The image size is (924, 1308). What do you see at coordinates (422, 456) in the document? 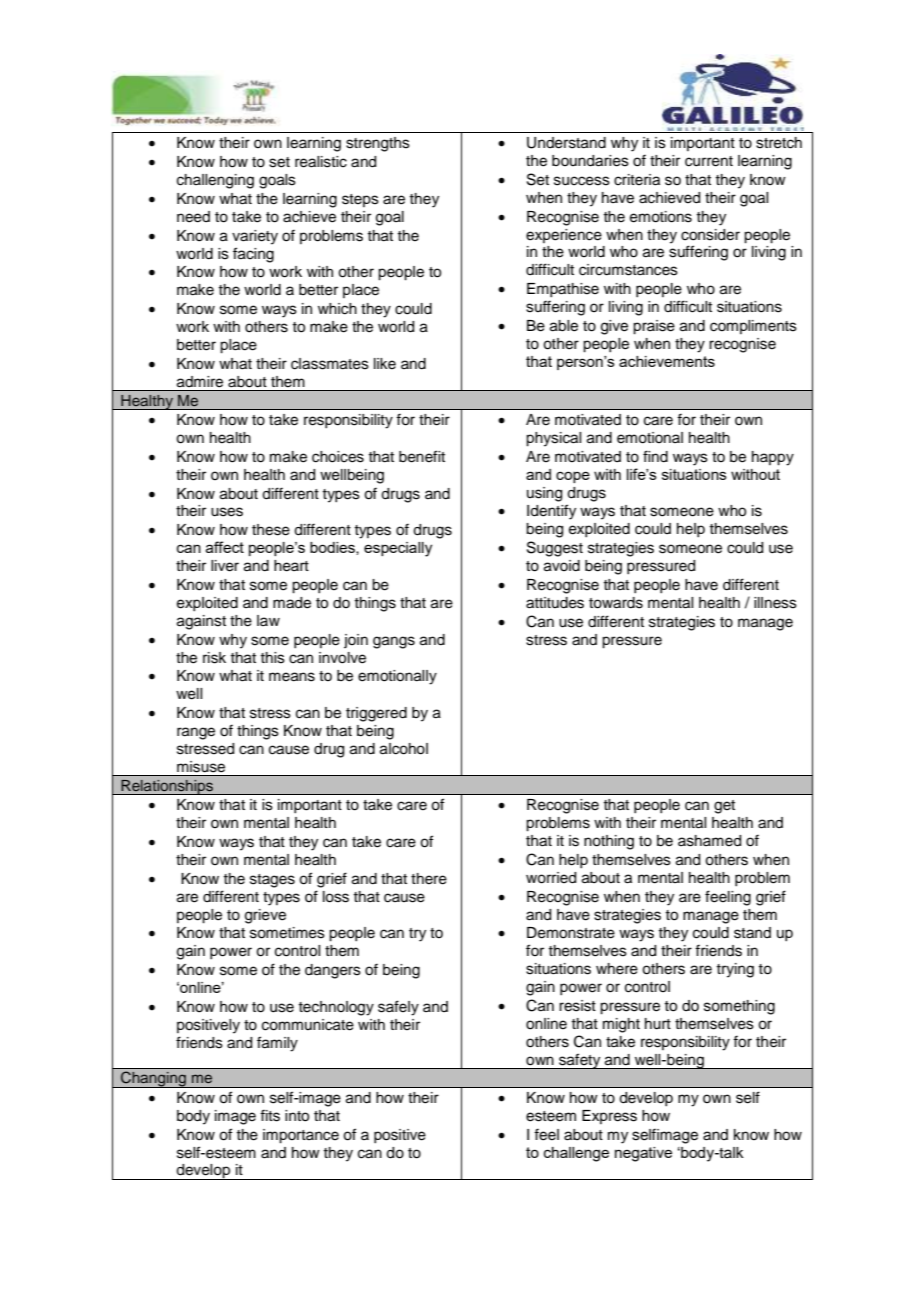
I see `benefit` at bounding box center [422, 456].
